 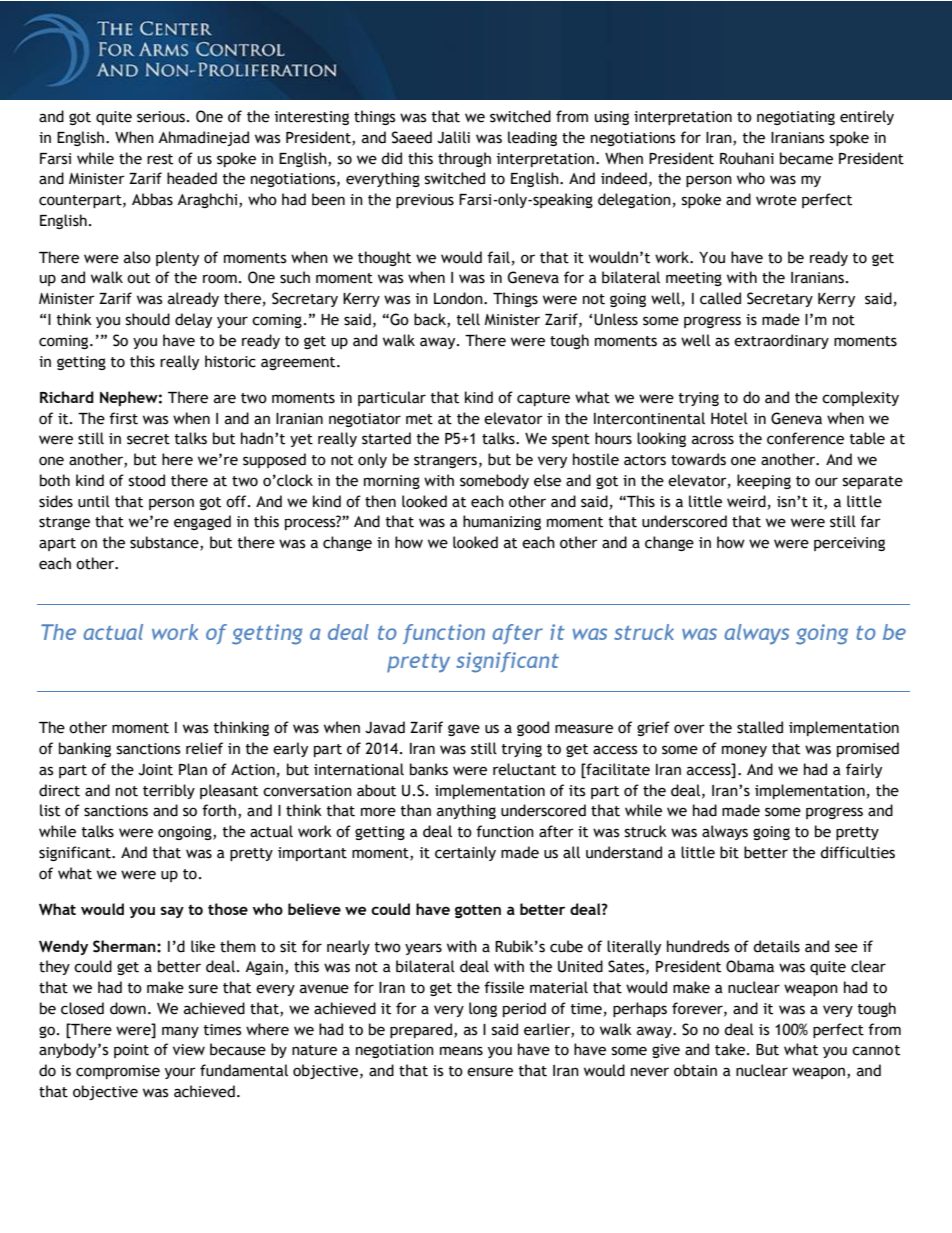 What do you see at coordinates (760, 727) in the screenshot?
I see `stalled` at bounding box center [760, 727].
